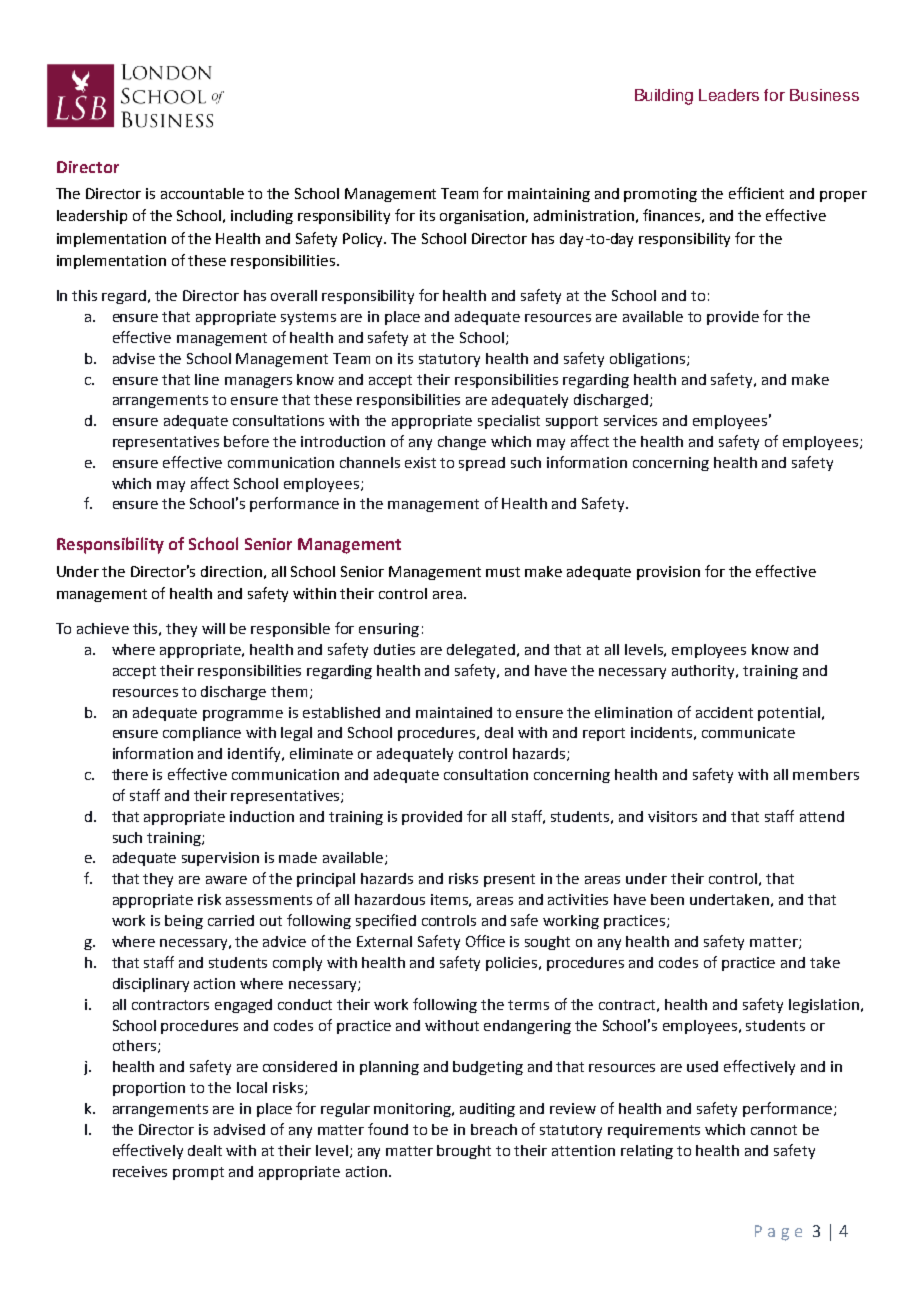 The height and width of the screenshot is (1308, 924). What do you see at coordinates (824, 95) in the screenshot?
I see `Business` at bounding box center [824, 95].
